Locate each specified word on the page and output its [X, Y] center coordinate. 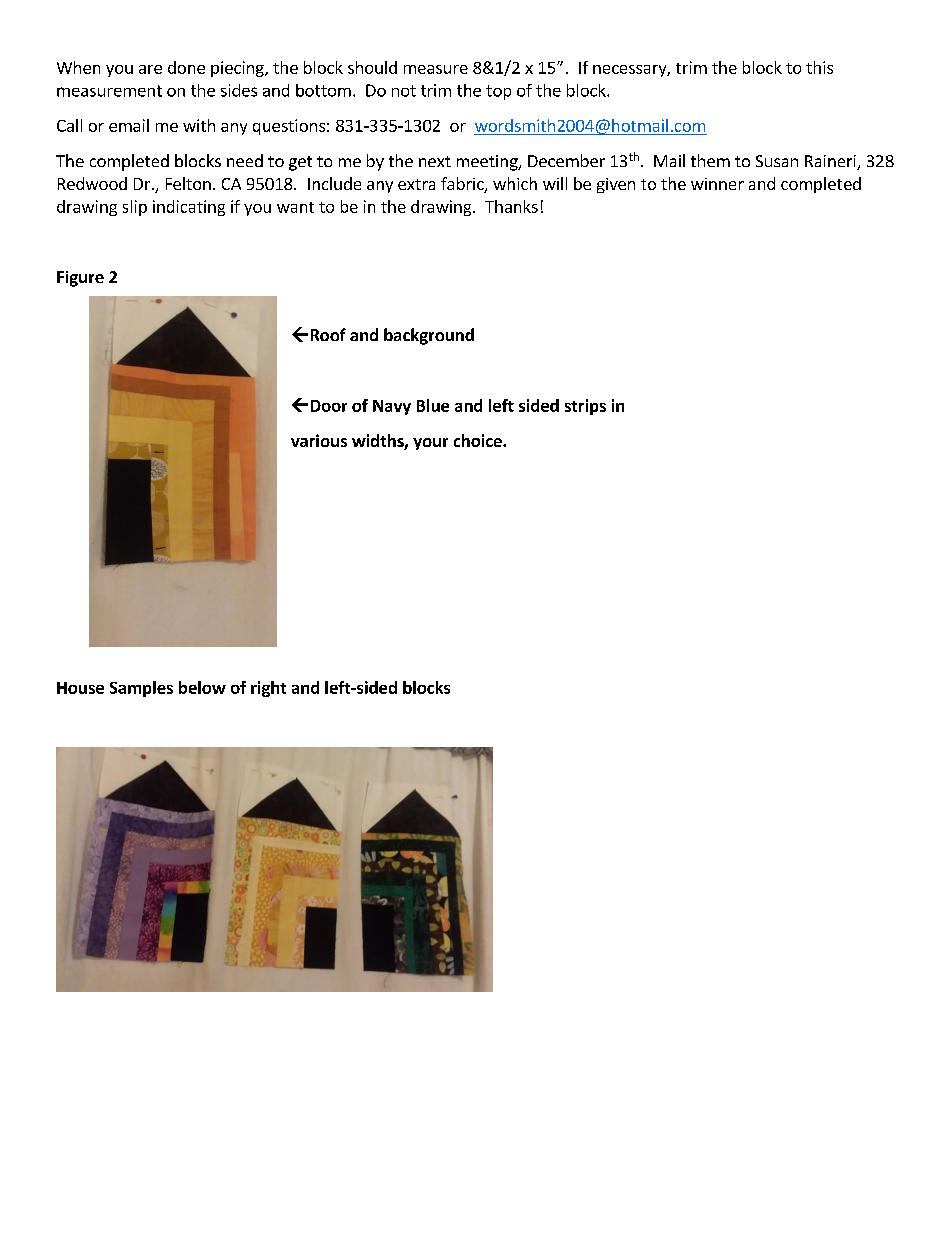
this [819, 67]
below [202, 687]
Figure [80, 279]
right [268, 689]
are [150, 69]
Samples [141, 689]
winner [717, 184]
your [430, 444]
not [404, 91]
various [319, 440]
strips [585, 407]
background [429, 336]
